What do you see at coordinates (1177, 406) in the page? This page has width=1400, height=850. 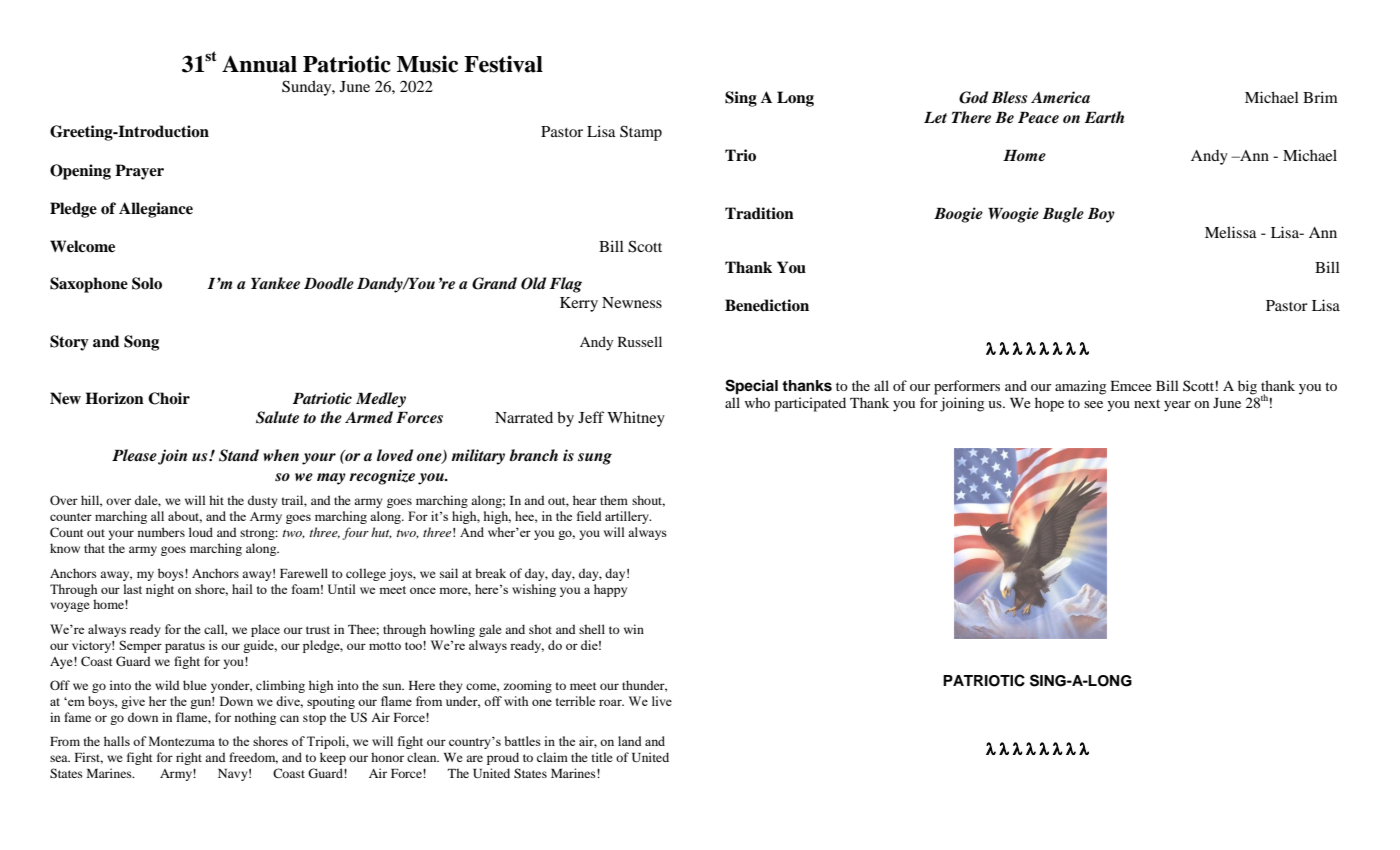 I see `year` at bounding box center [1177, 406].
